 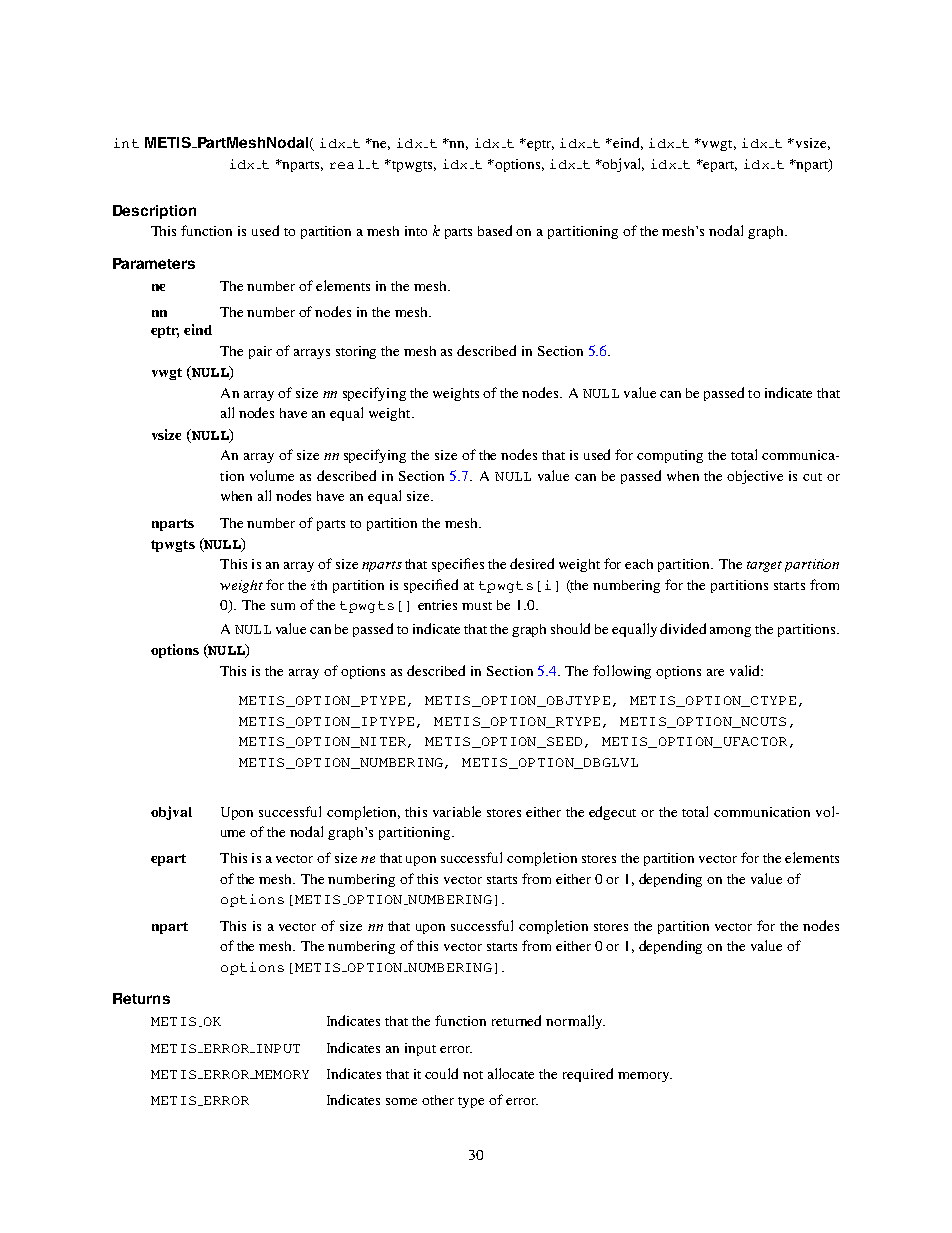 What do you see at coordinates (141, 998) in the screenshot?
I see `Returns` at bounding box center [141, 998].
